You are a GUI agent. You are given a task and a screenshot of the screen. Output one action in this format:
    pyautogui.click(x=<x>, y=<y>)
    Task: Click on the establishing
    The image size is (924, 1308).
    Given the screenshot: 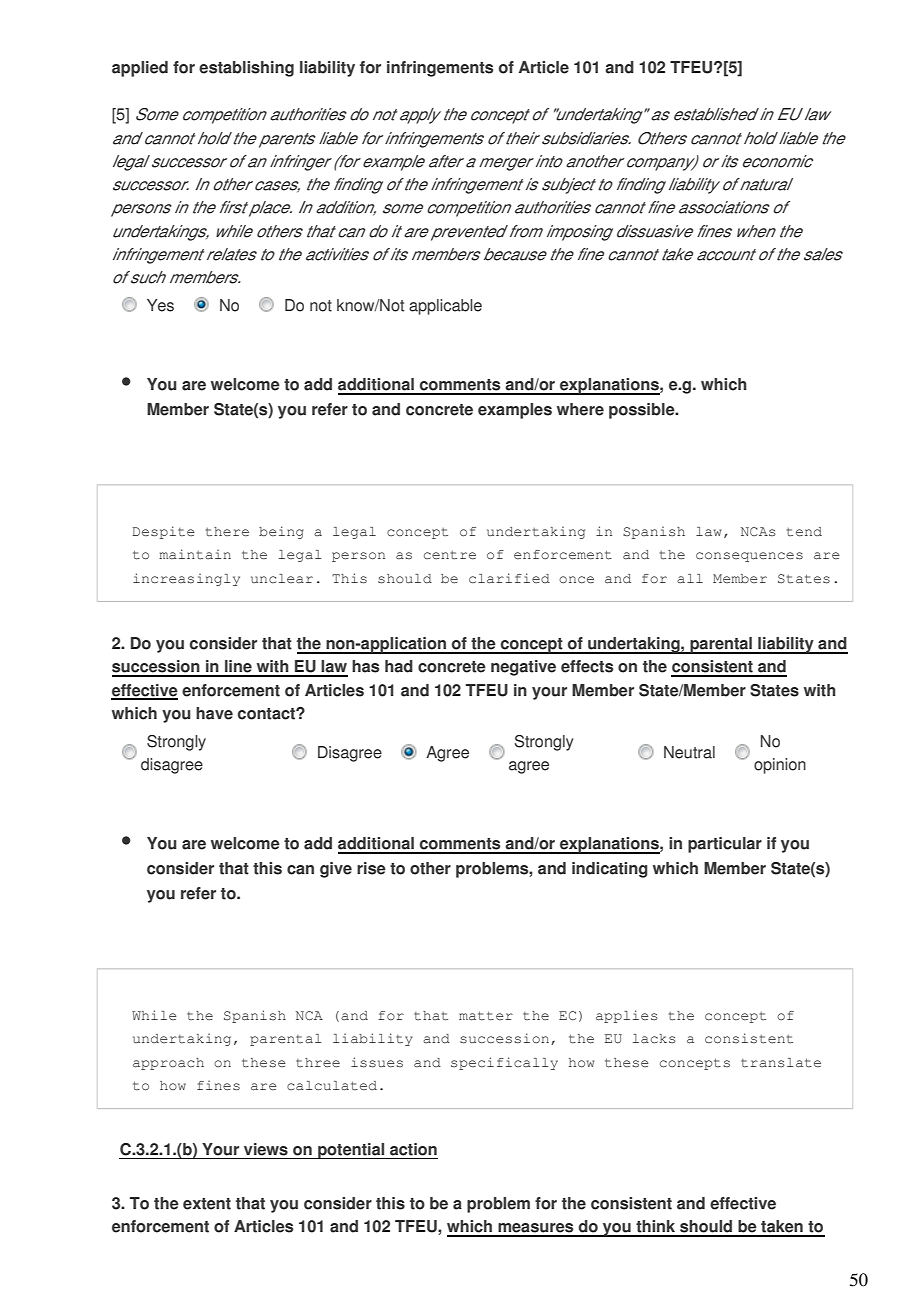 What is the action you would take?
    pyautogui.click(x=246, y=69)
